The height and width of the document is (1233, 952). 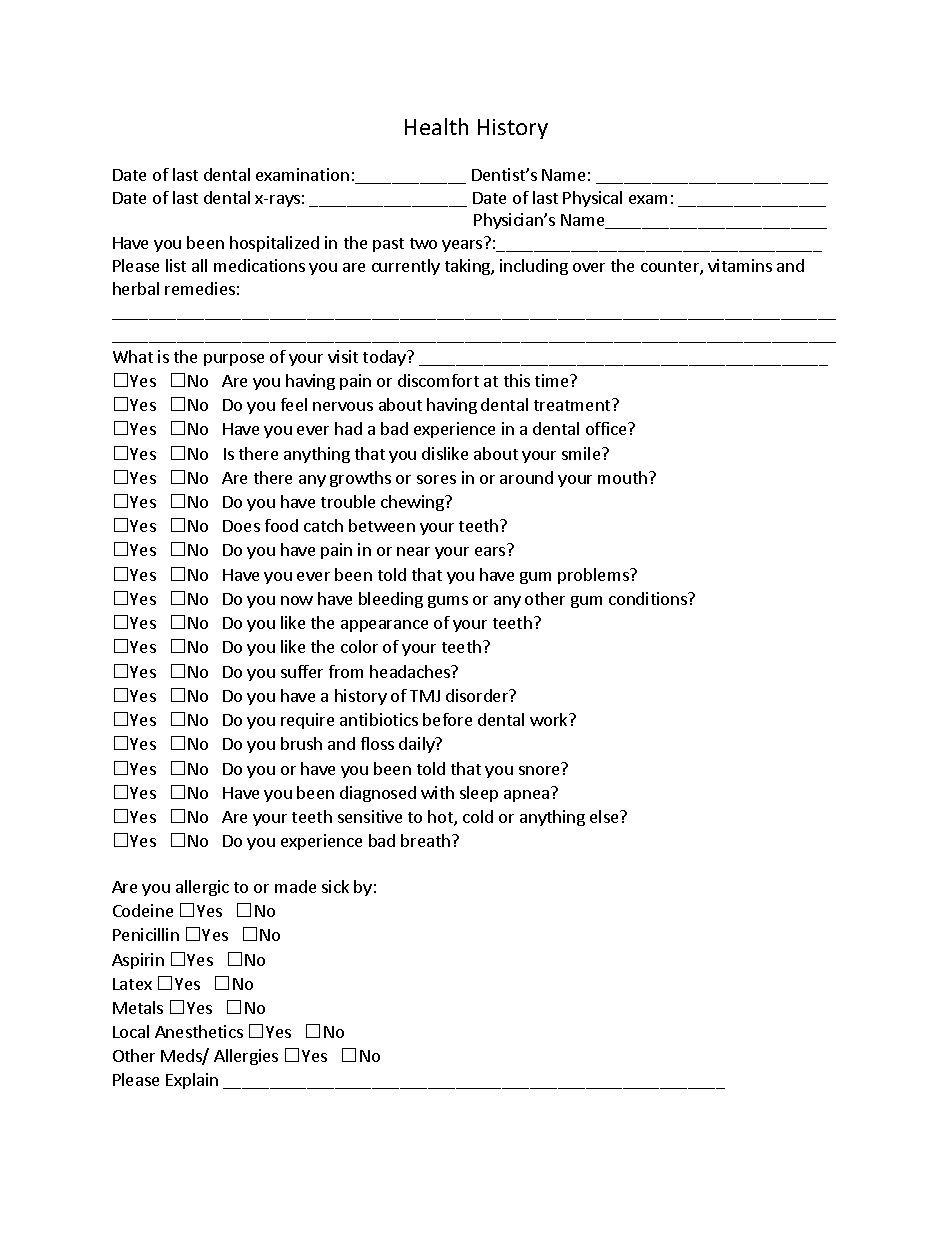 What do you see at coordinates (592, 199) in the document?
I see `Physical` at bounding box center [592, 199].
